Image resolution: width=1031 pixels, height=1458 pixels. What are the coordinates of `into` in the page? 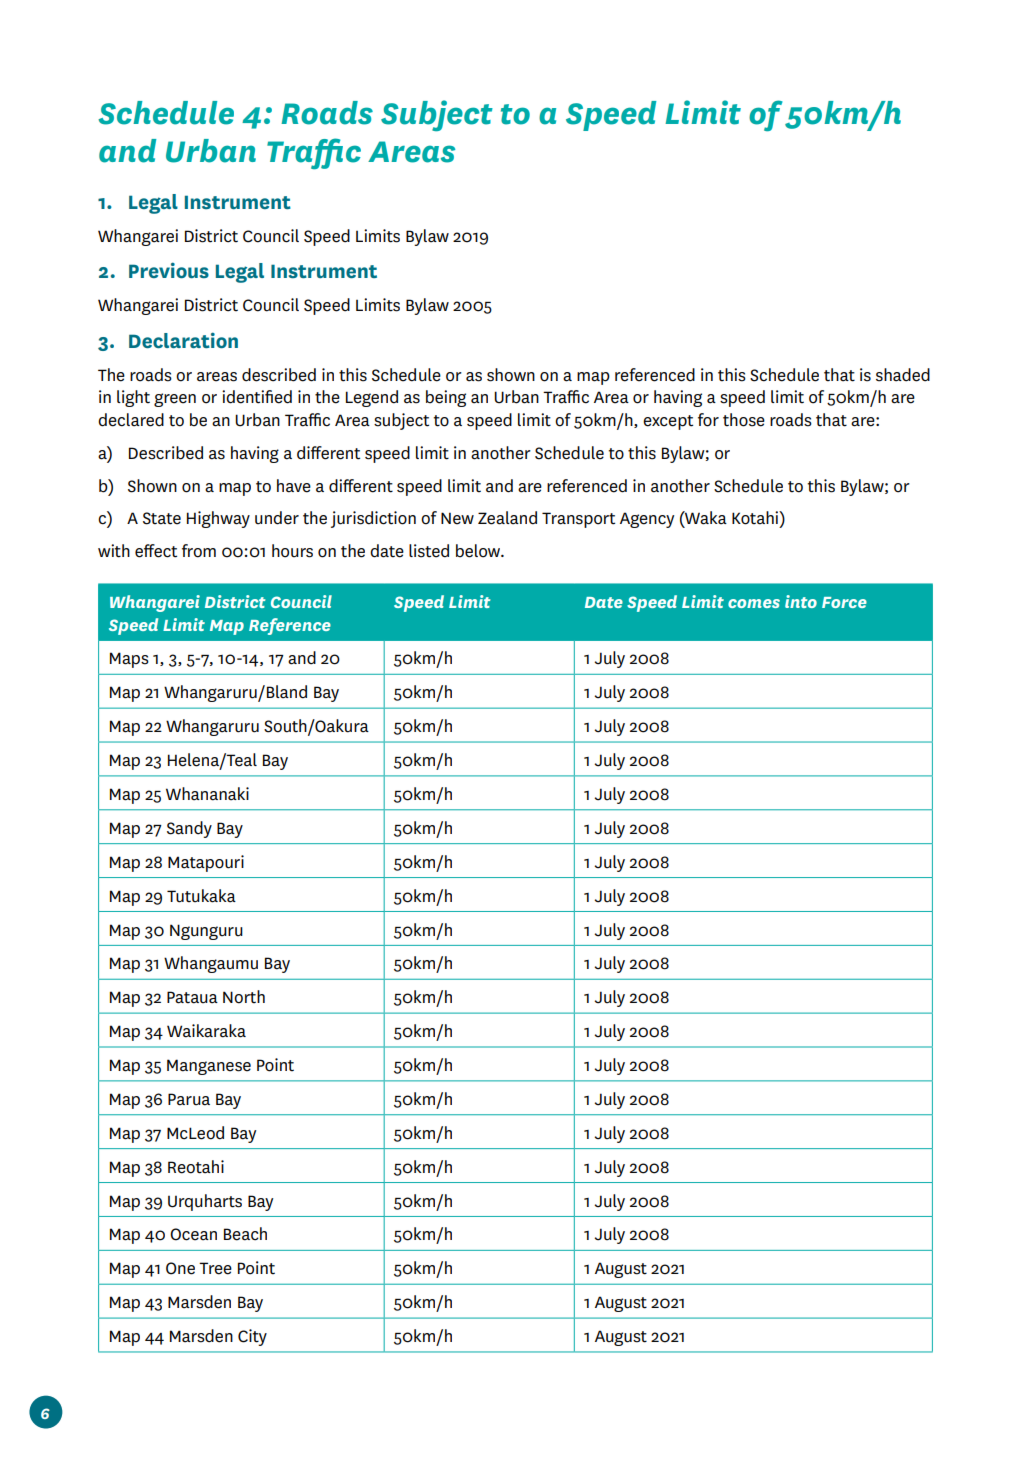 It's located at (801, 601).
